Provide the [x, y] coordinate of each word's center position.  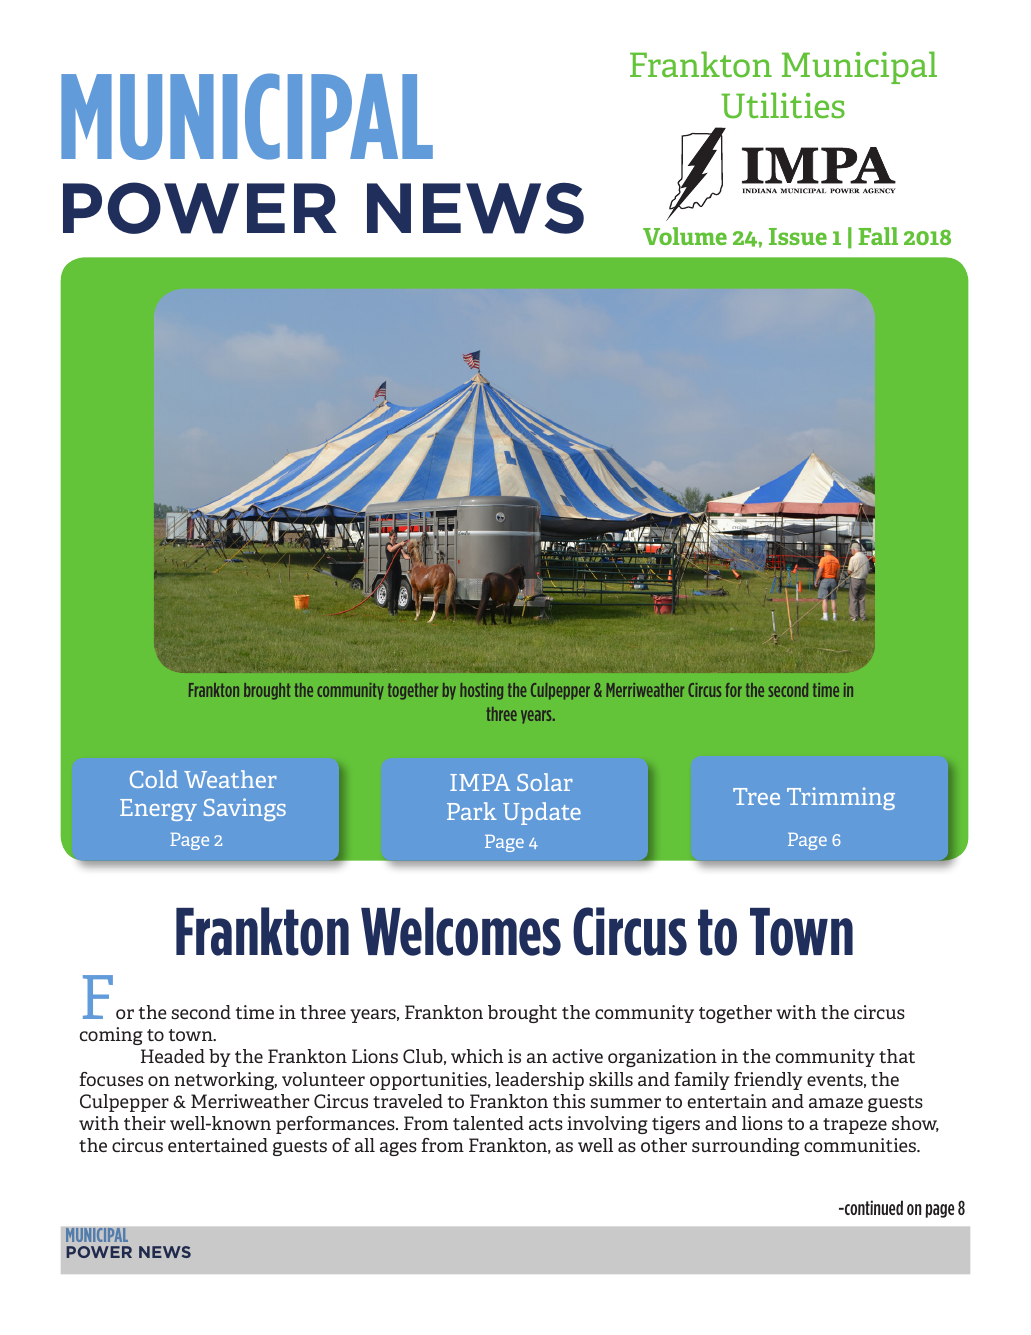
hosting [481, 691]
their [145, 1123]
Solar [544, 782]
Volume [685, 236]
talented [488, 1123]
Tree [756, 796]
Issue [798, 236]
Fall [878, 236]
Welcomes [461, 931]
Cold [154, 779]
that [897, 1056]
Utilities [783, 105]
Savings [245, 809]
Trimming [841, 798]
